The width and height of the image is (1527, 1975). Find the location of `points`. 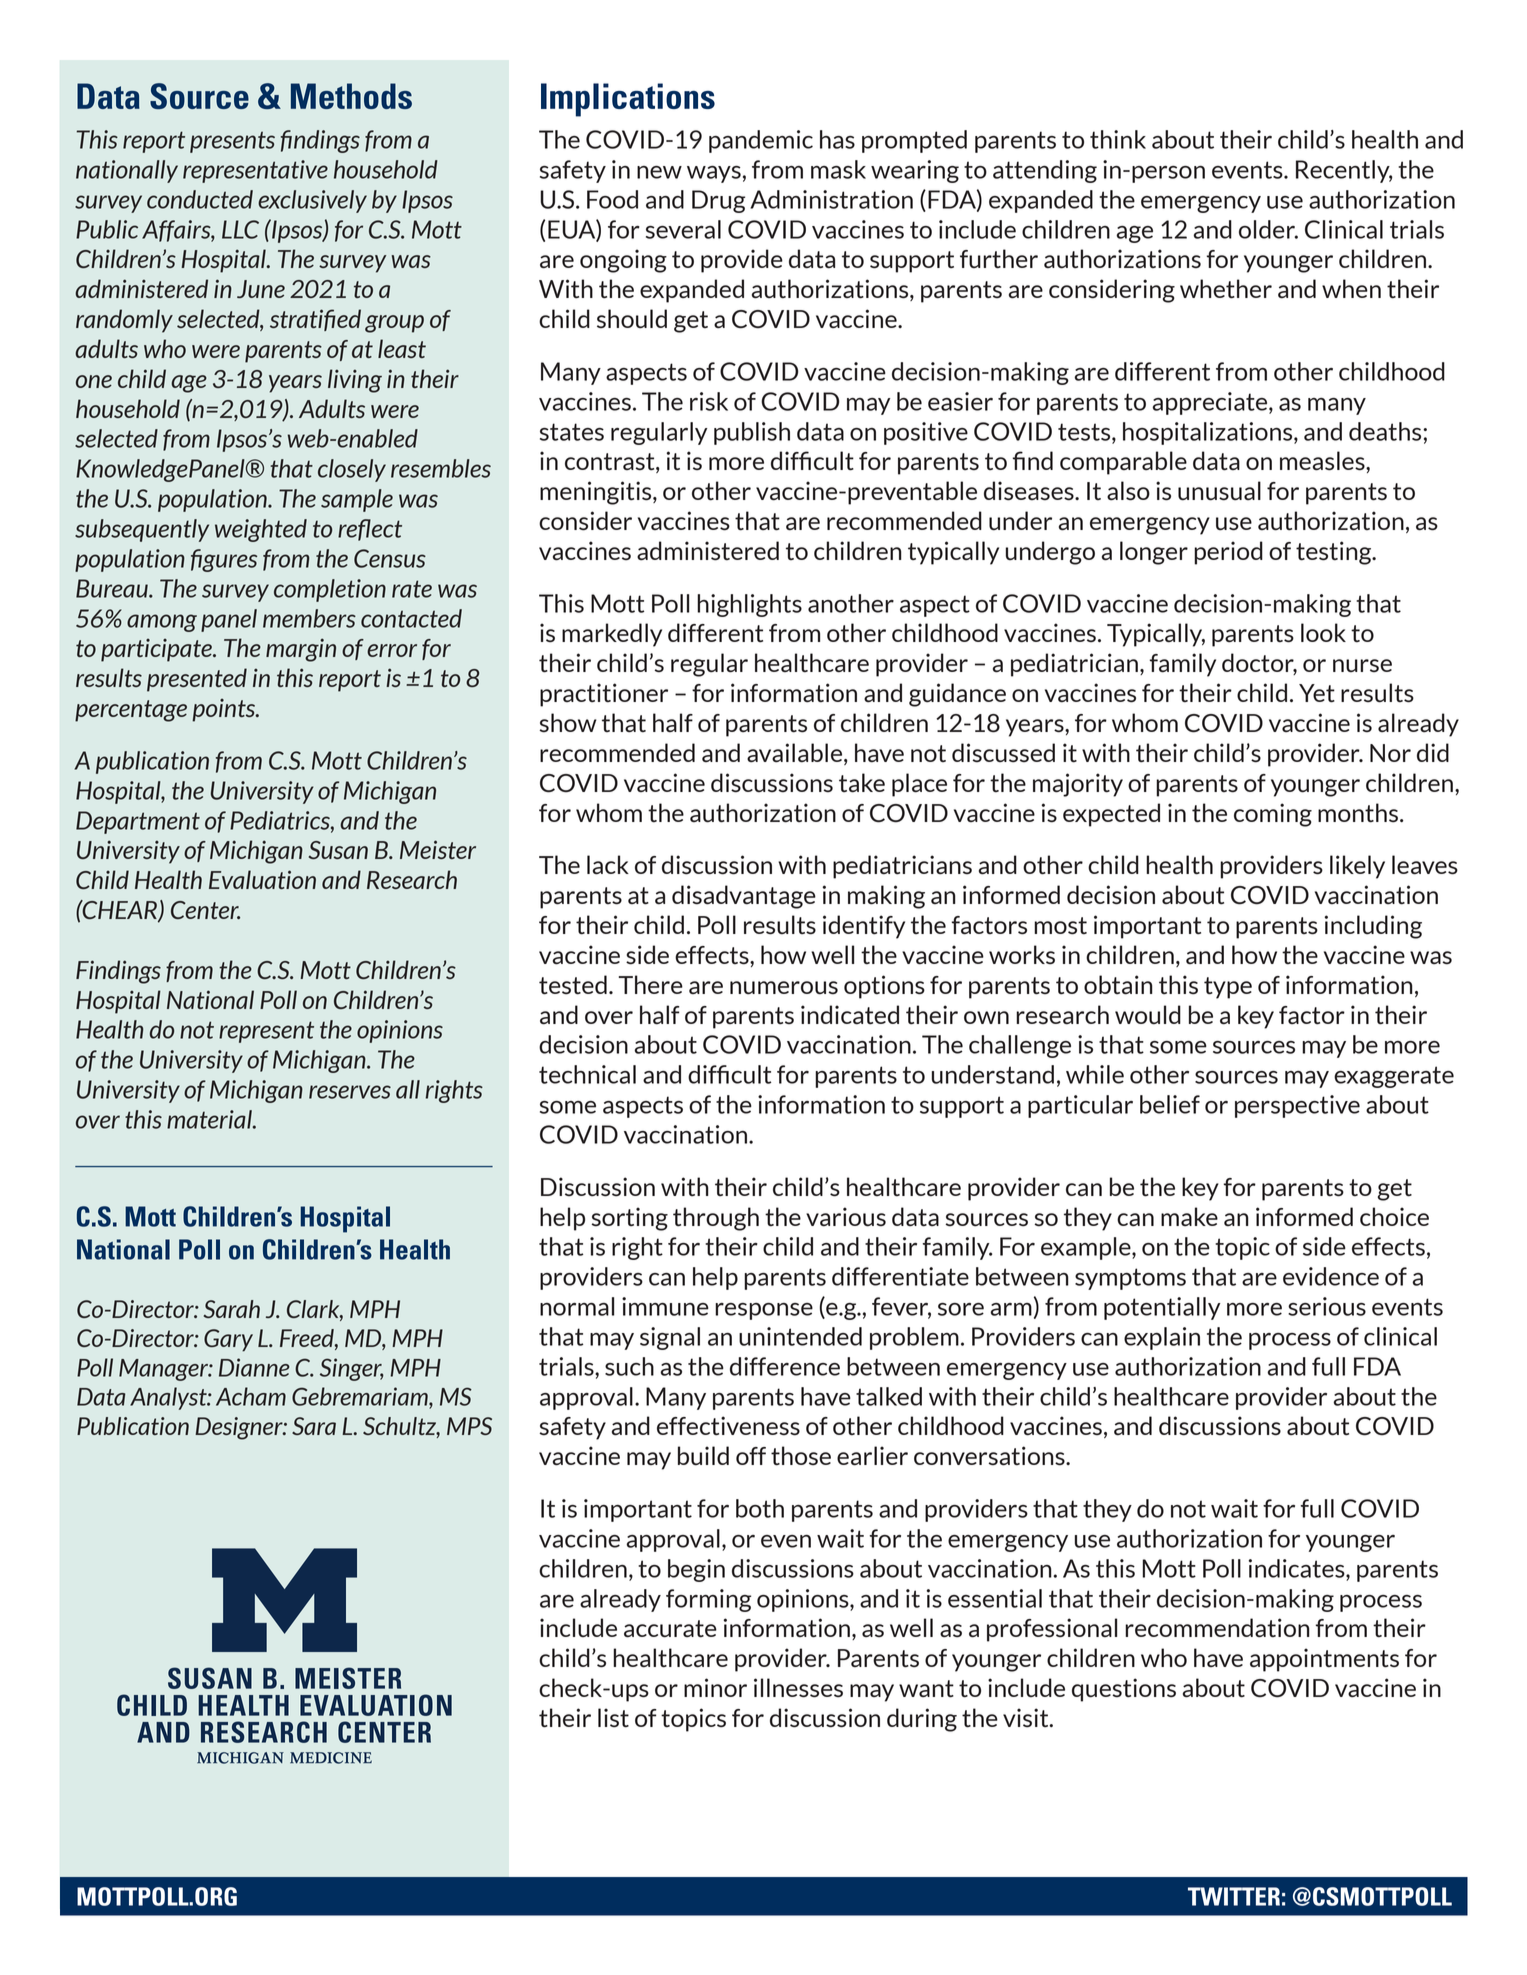

points is located at coordinates (225, 710).
